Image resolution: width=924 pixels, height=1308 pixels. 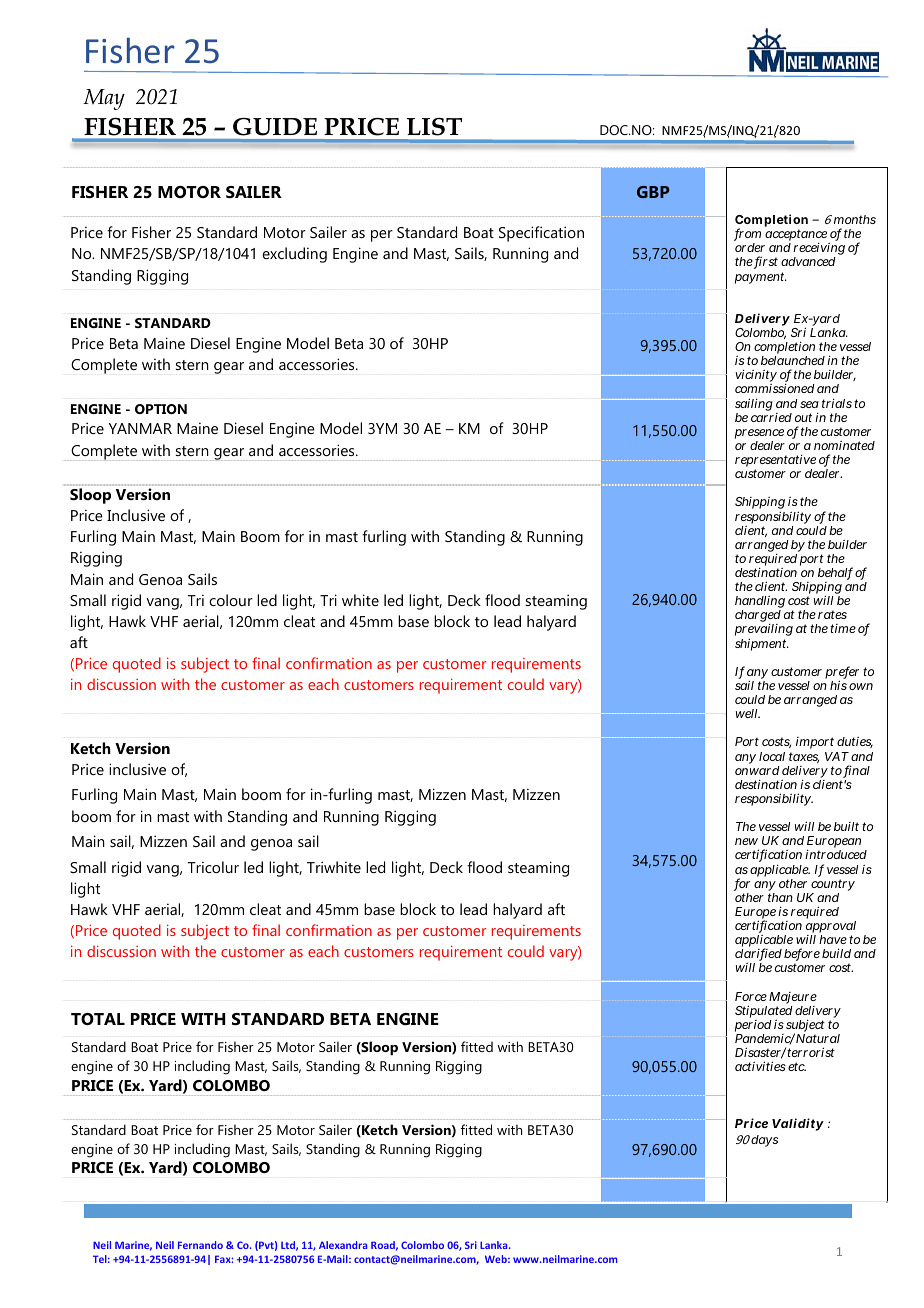 I want to click on Fernando, so click(x=200, y=1245).
